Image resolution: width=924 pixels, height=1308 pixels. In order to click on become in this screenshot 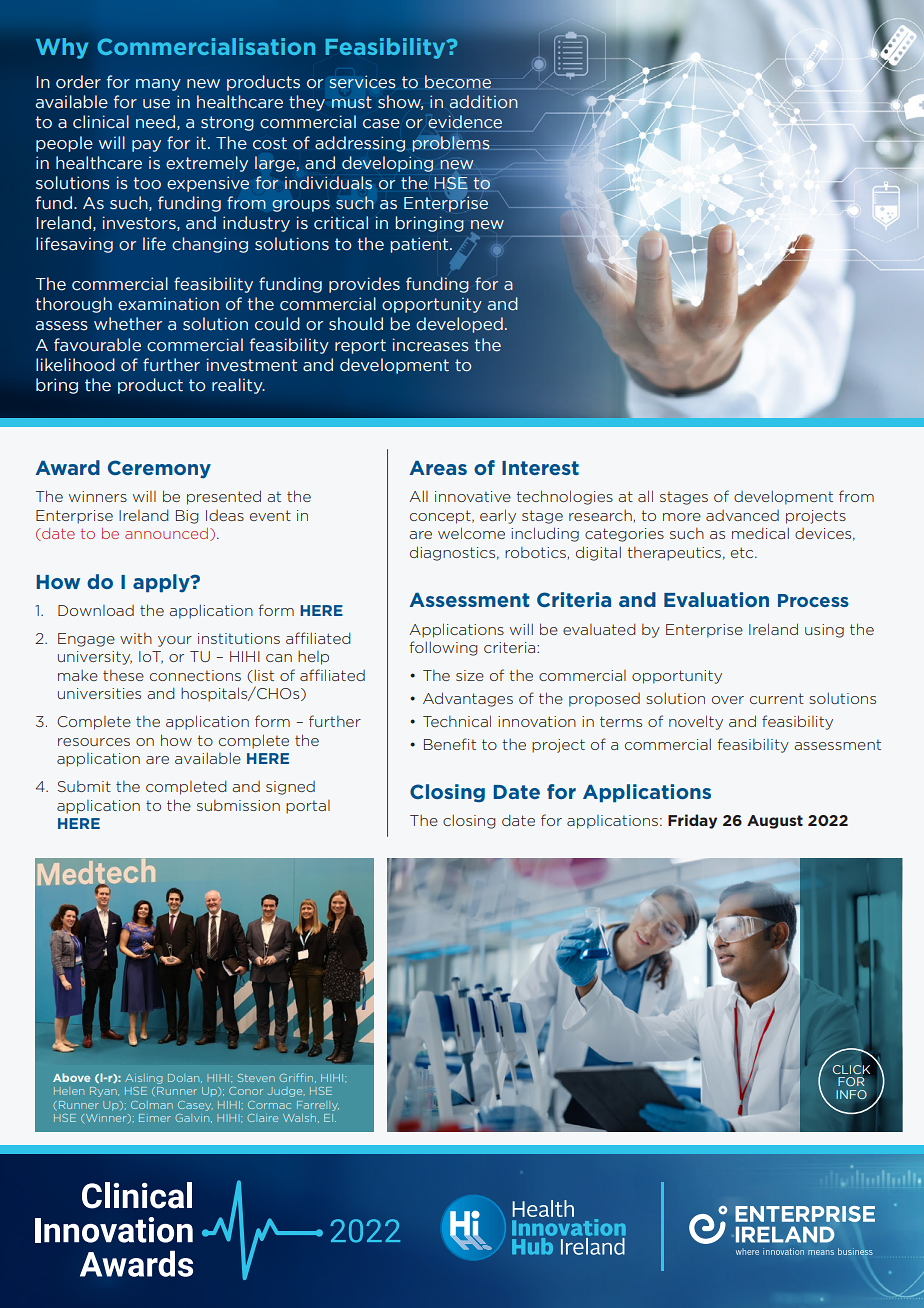, I will do `click(458, 82)`.
